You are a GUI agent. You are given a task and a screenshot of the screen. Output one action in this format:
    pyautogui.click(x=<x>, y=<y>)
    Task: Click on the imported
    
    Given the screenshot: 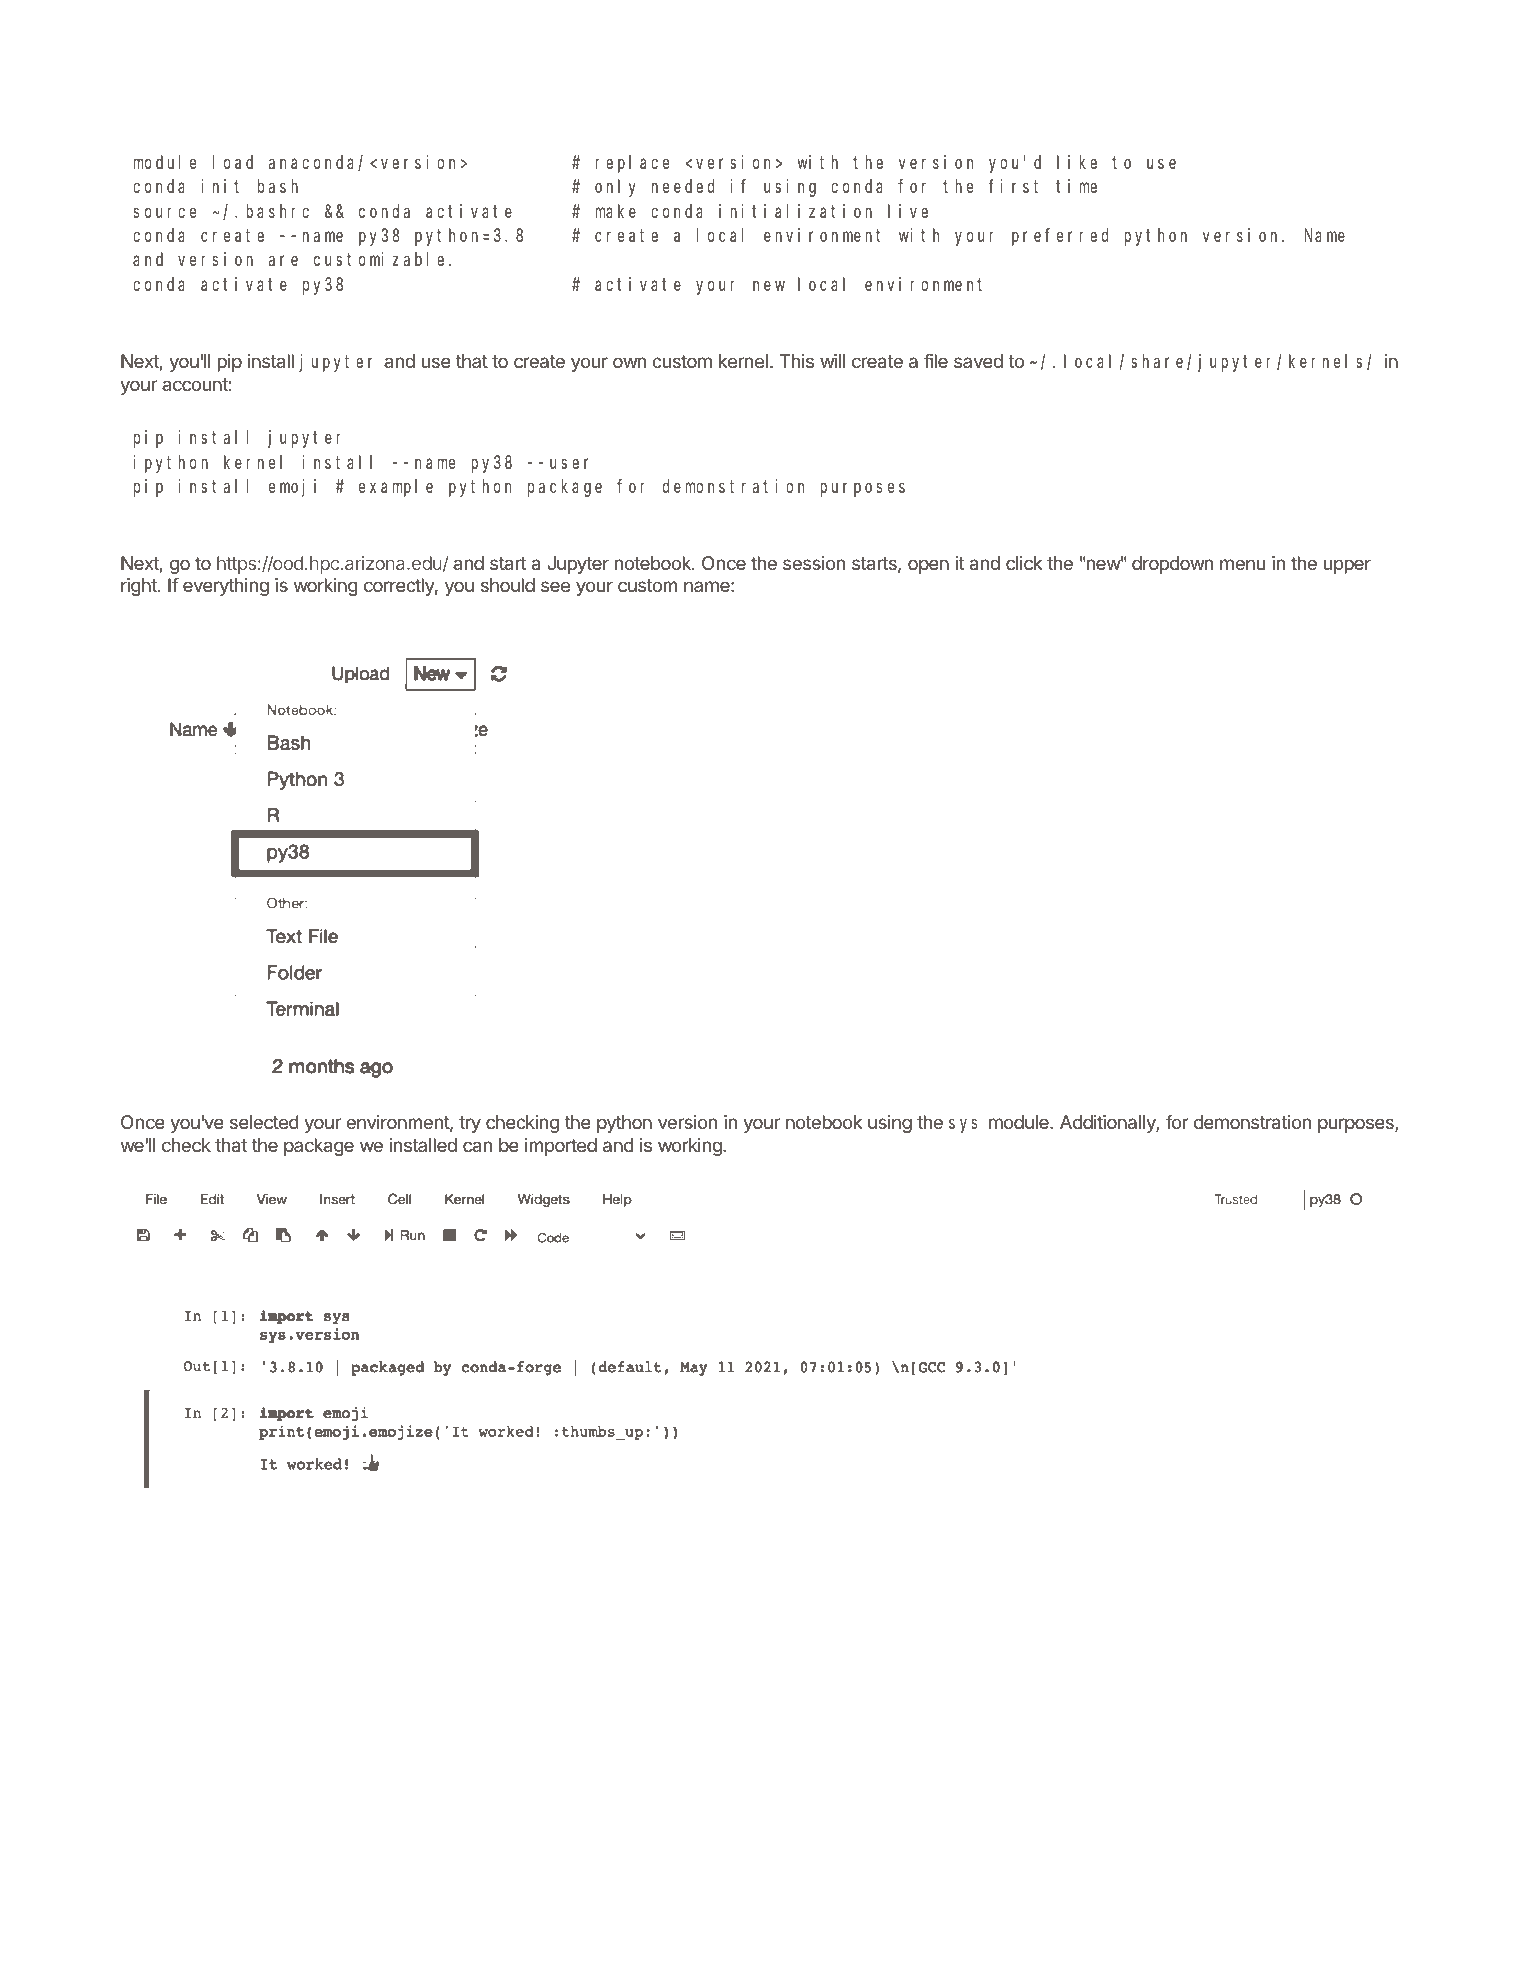 What is the action you would take?
    pyautogui.click(x=561, y=1147)
